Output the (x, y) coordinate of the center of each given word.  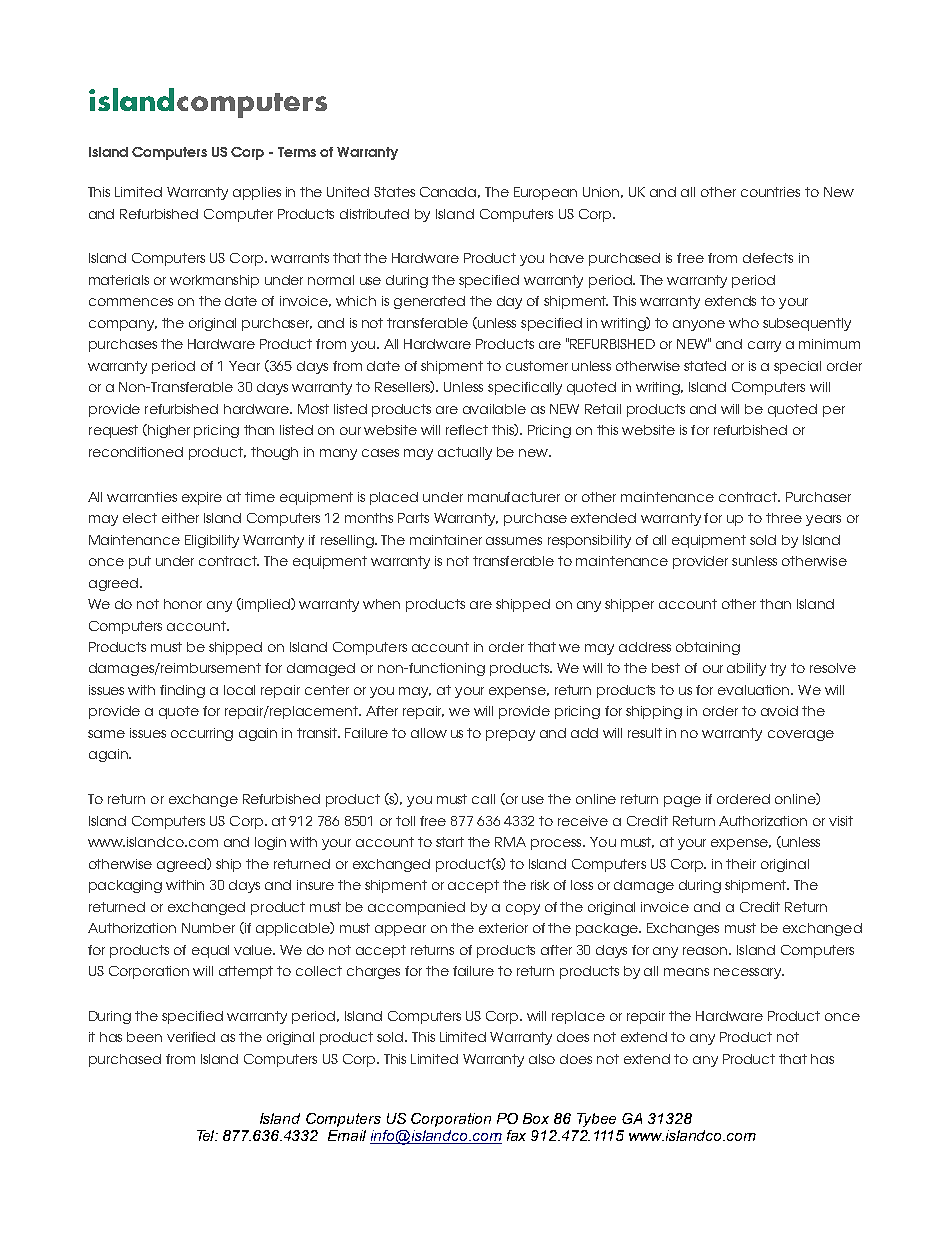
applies (257, 193)
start (450, 842)
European (545, 193)
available (494, 409)
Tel (207, 1135)
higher (168, 431)
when (381, 604)
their (741, 864)
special (797, 367)
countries (770, 192)
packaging (125, 886)
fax (516, 1135)
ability (746, 669)
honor (183, 604)
